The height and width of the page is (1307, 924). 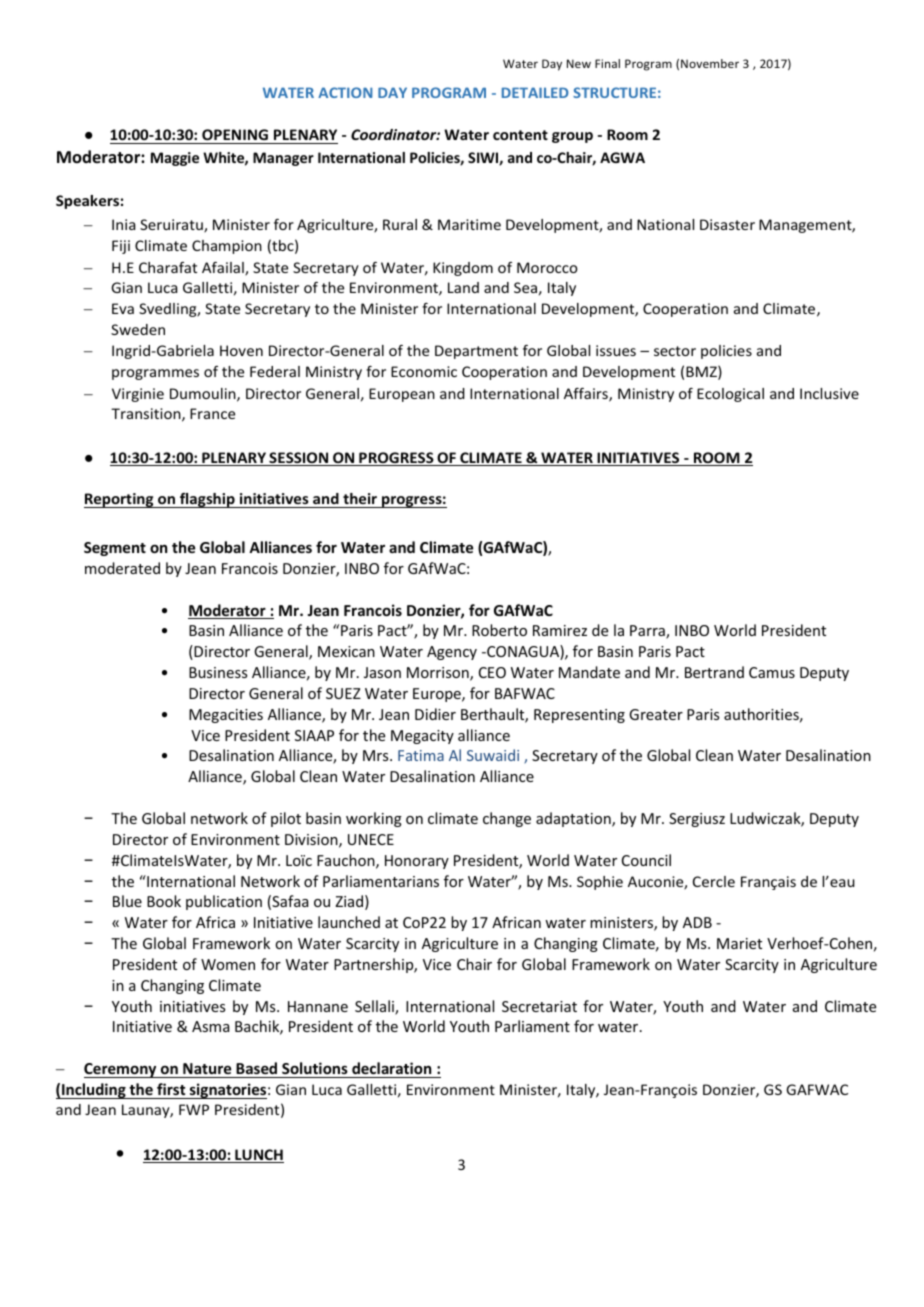 What do you see at coordinates (710, 63) in the page?
I see `November` at bounding box center [710, 63].
